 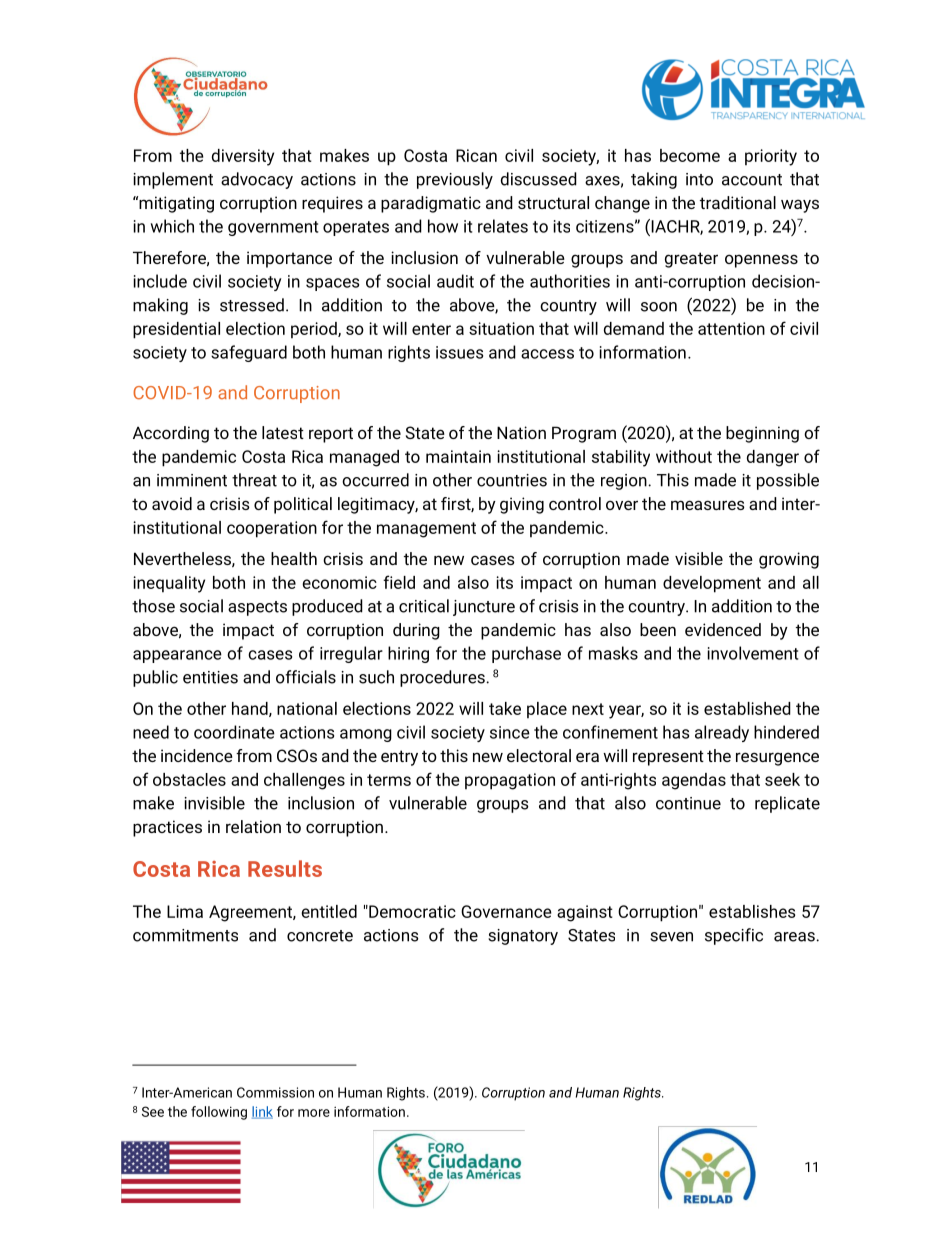 What do you see at coordinates (257, 180) in the image?
I see `advocacy` at bounding box center [257, 180].
